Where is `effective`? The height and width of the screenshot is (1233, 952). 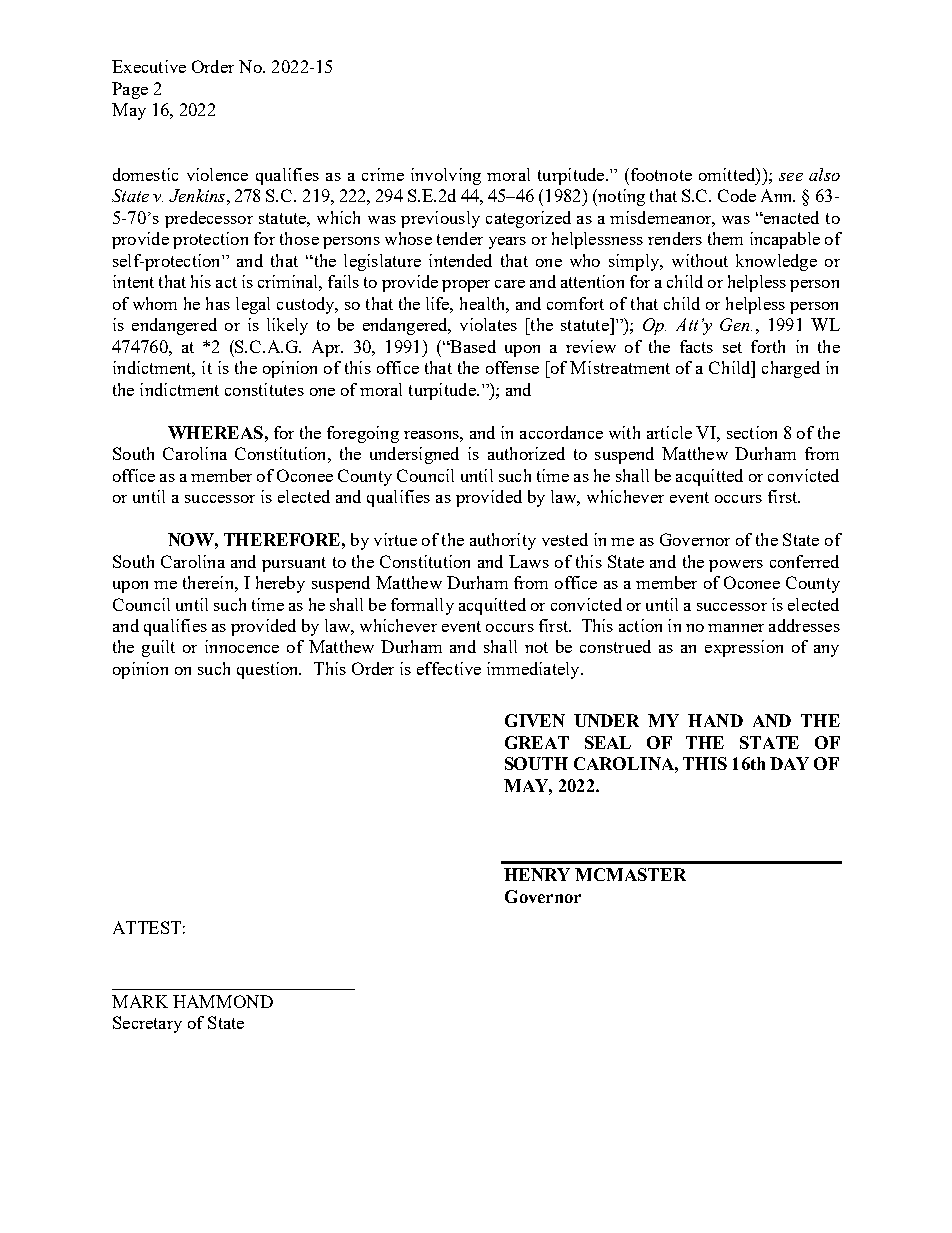
effective is located at coordinates (449, 668).
